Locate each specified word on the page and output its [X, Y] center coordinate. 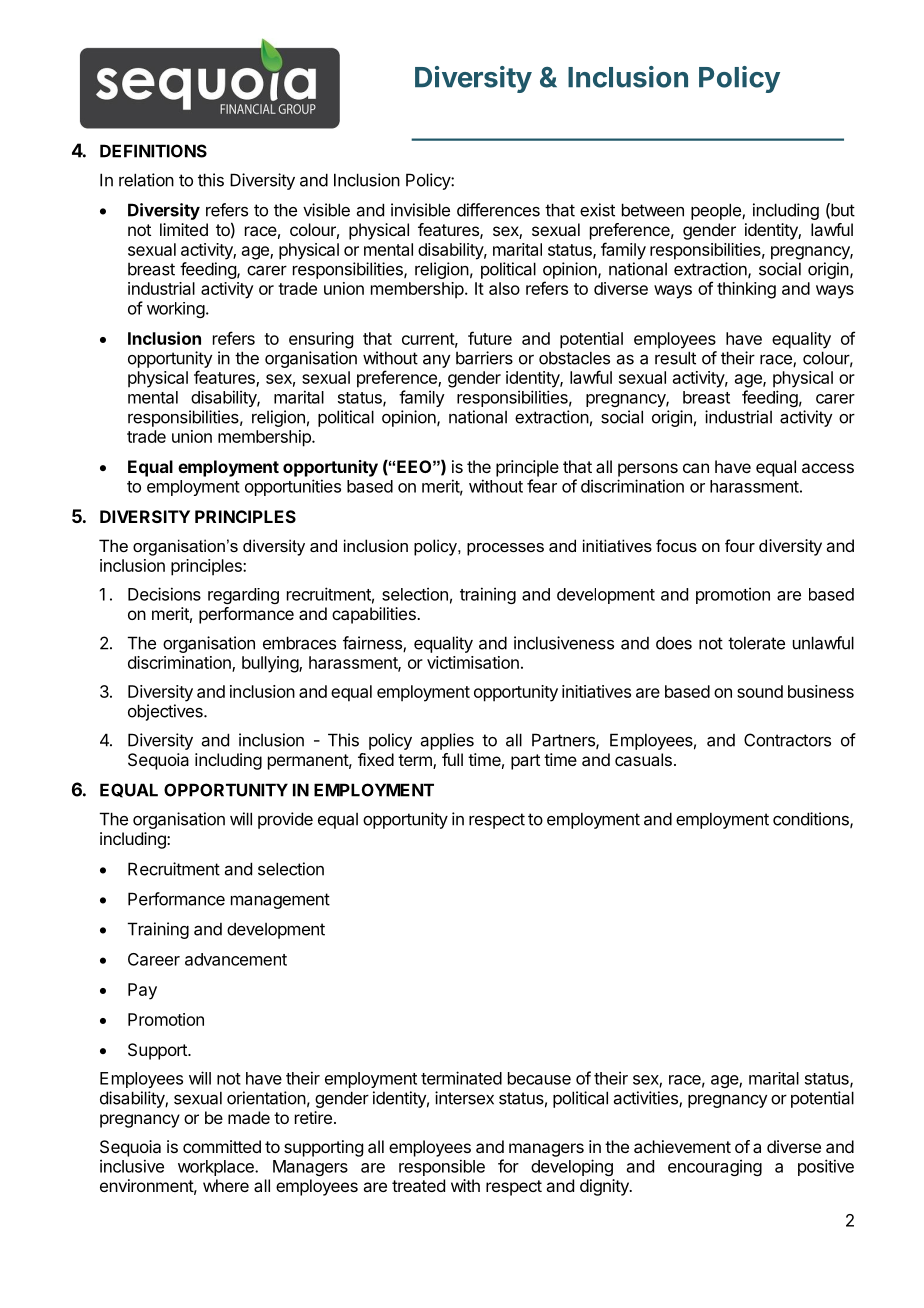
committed [222, 1146]
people [717, 211]
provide [285, 820]
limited [184, 229]
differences [498, 210]
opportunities [293, 487]
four [740, 545]
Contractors [787, 740]
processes [505, 549]
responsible [442, 1167]
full [452, 759]
